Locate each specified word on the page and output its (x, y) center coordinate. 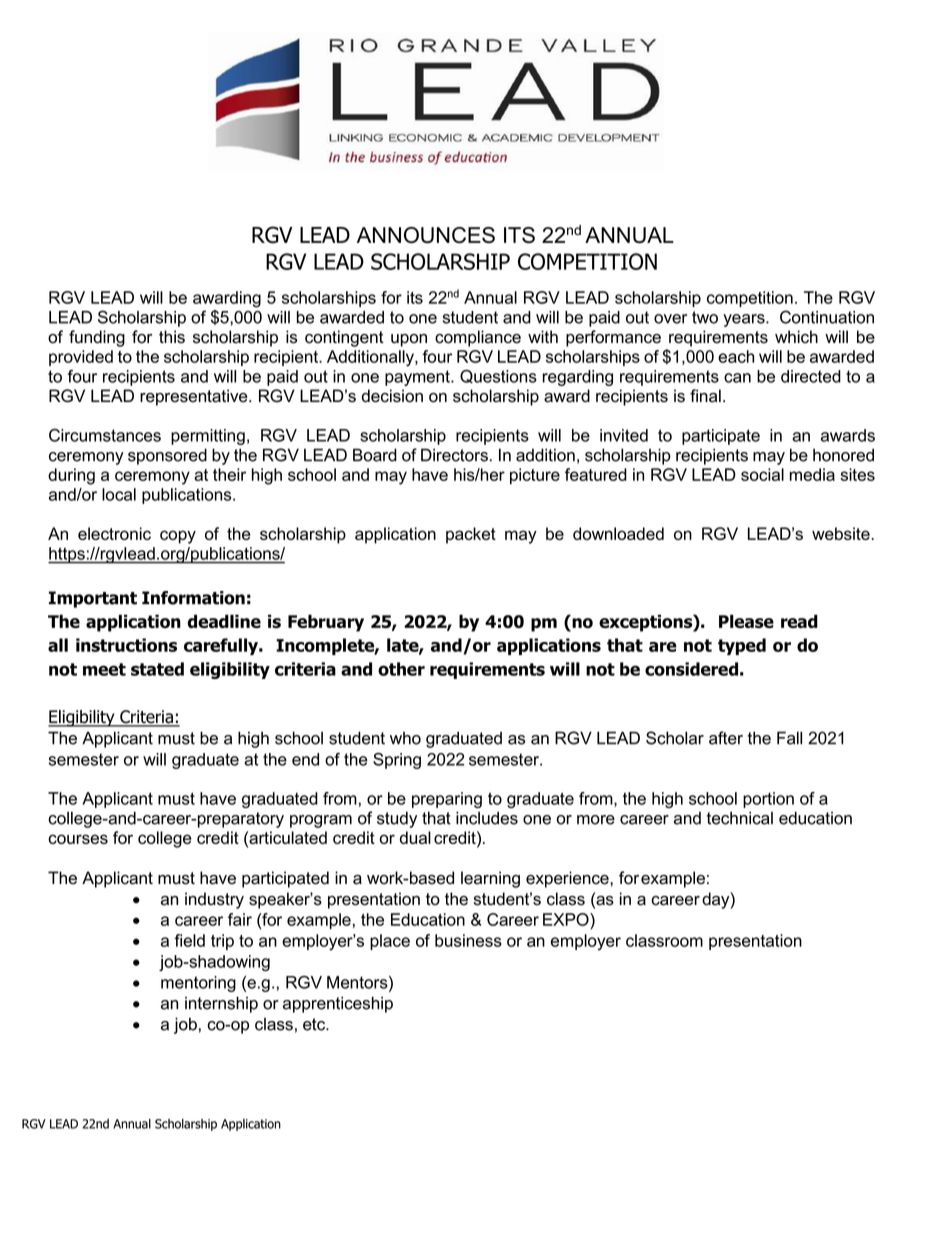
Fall (789, 738)
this (172, 337)
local (119, 494)
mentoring (198, 984)
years (745, 320)
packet (471, 535)
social (762, 474)
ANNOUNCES (426, 235)
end (305, 759)
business (468, 940)
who (405, 738)
